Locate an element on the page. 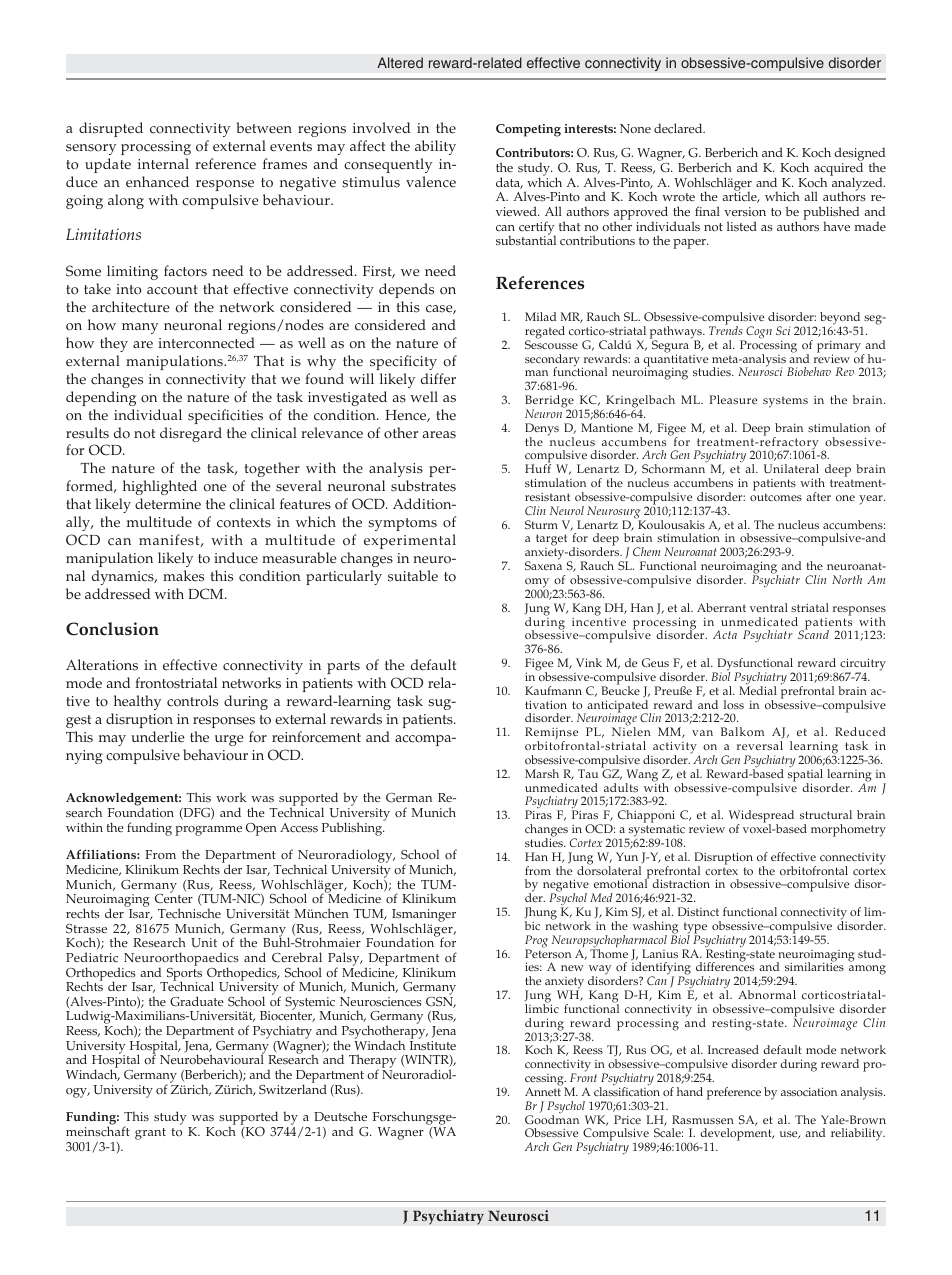 This image has width=952, height=1275. disrupted is located at coordinates (111, 129).
